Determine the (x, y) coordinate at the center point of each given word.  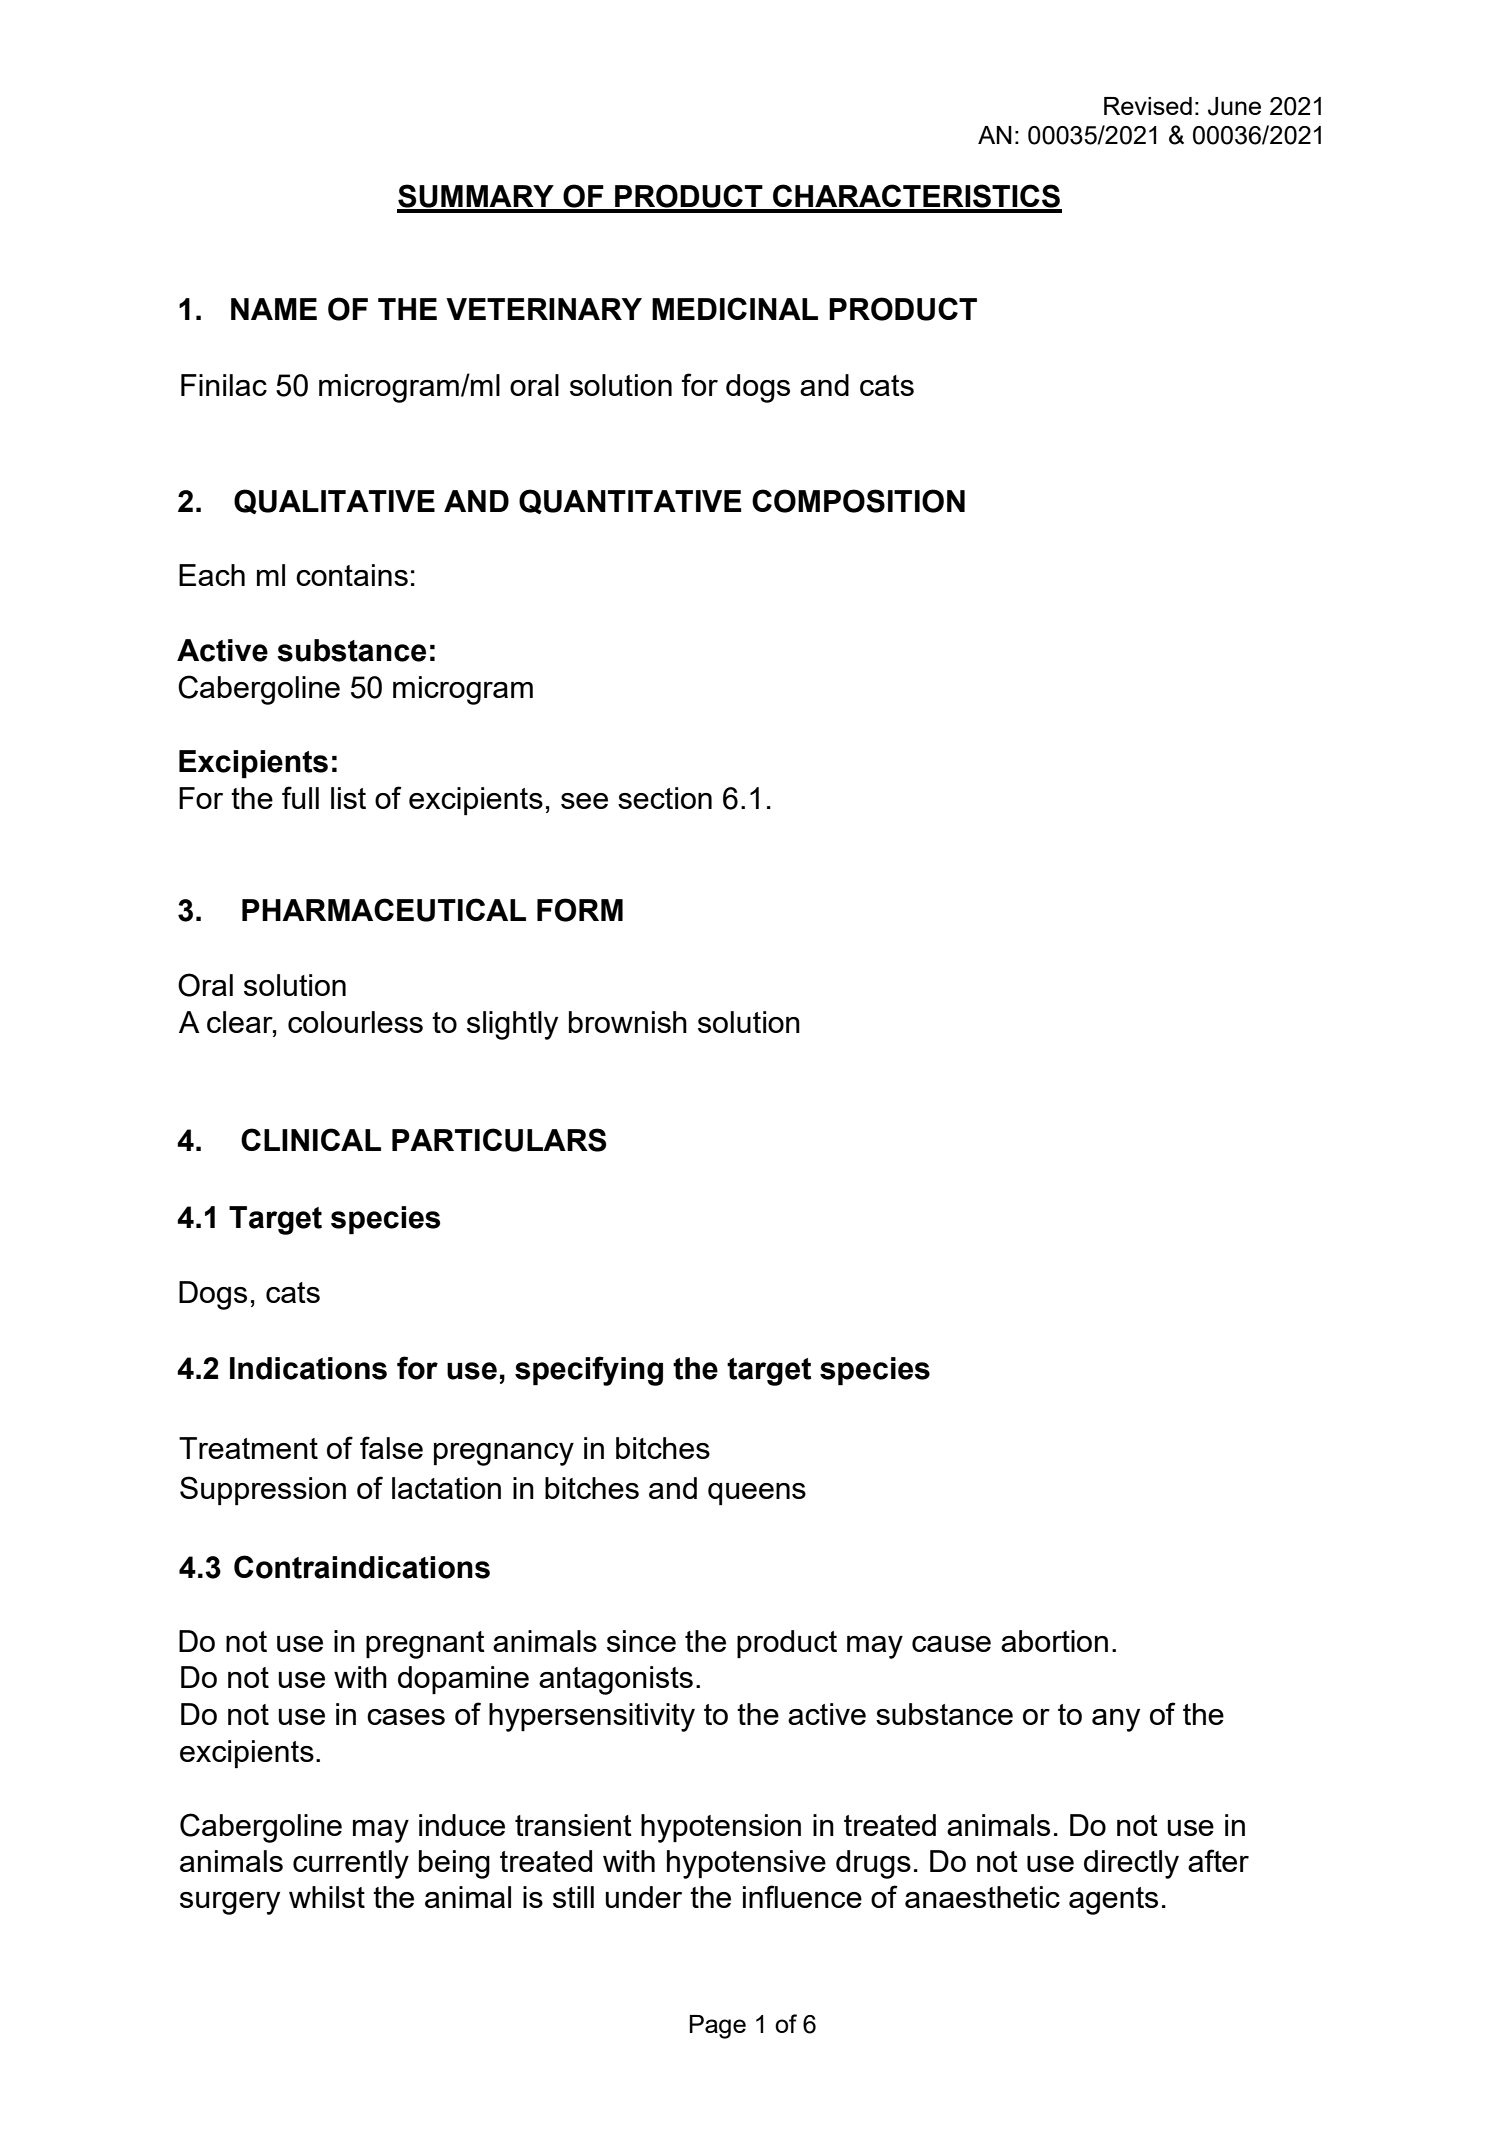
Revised (1148, 106)
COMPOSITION (858, 501)
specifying (589, 1371)
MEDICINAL (735, 308)
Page (718, 2027)
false (391, 1447)
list (348, 798)
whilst (327, 1897)
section (665, 798)
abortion (1054, 1641)
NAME (274, 309)
